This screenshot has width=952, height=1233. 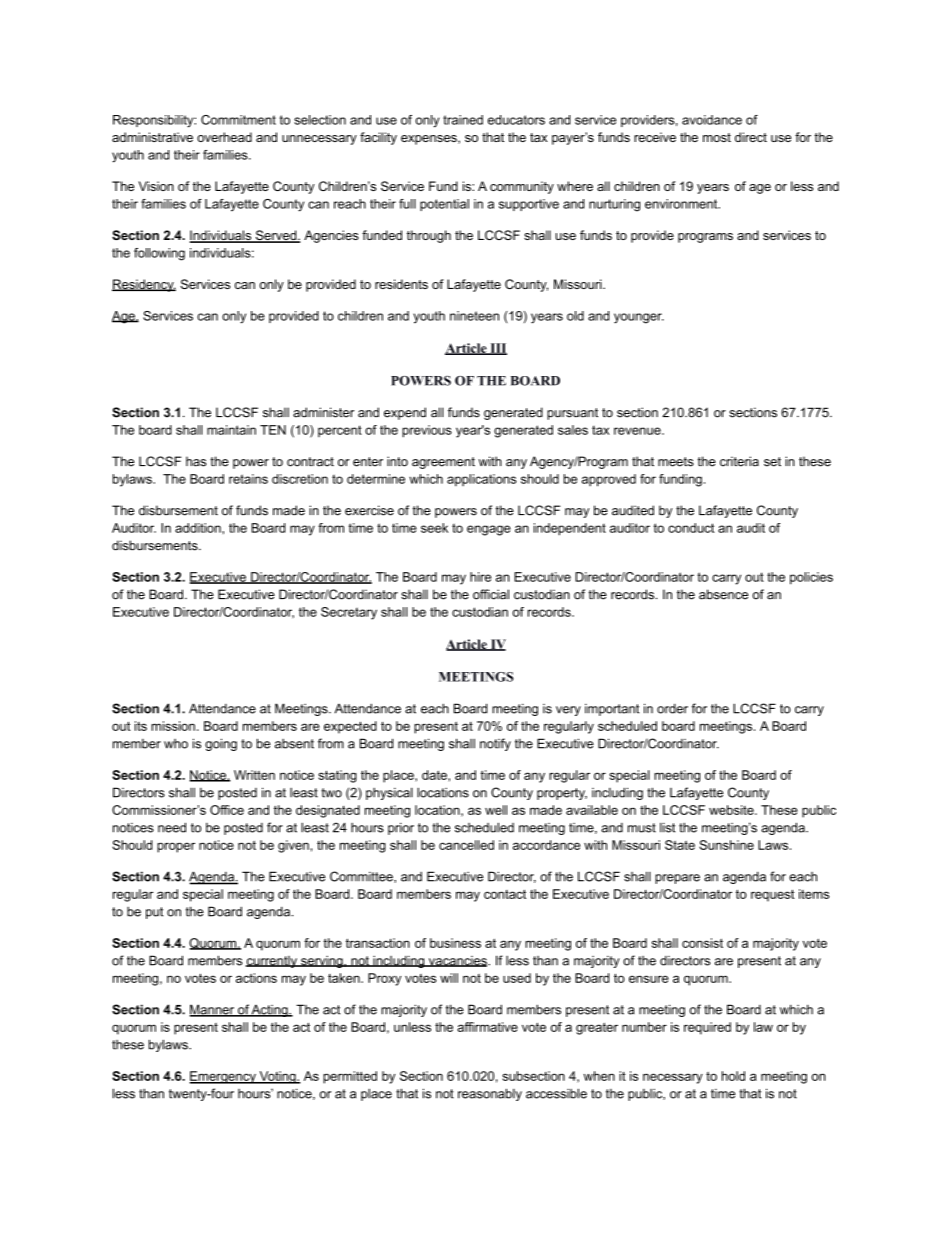 What do you see at coordinates (223, 1077) in the screenshot?
I see `Emergency` at bounding box center [223, 1077].
